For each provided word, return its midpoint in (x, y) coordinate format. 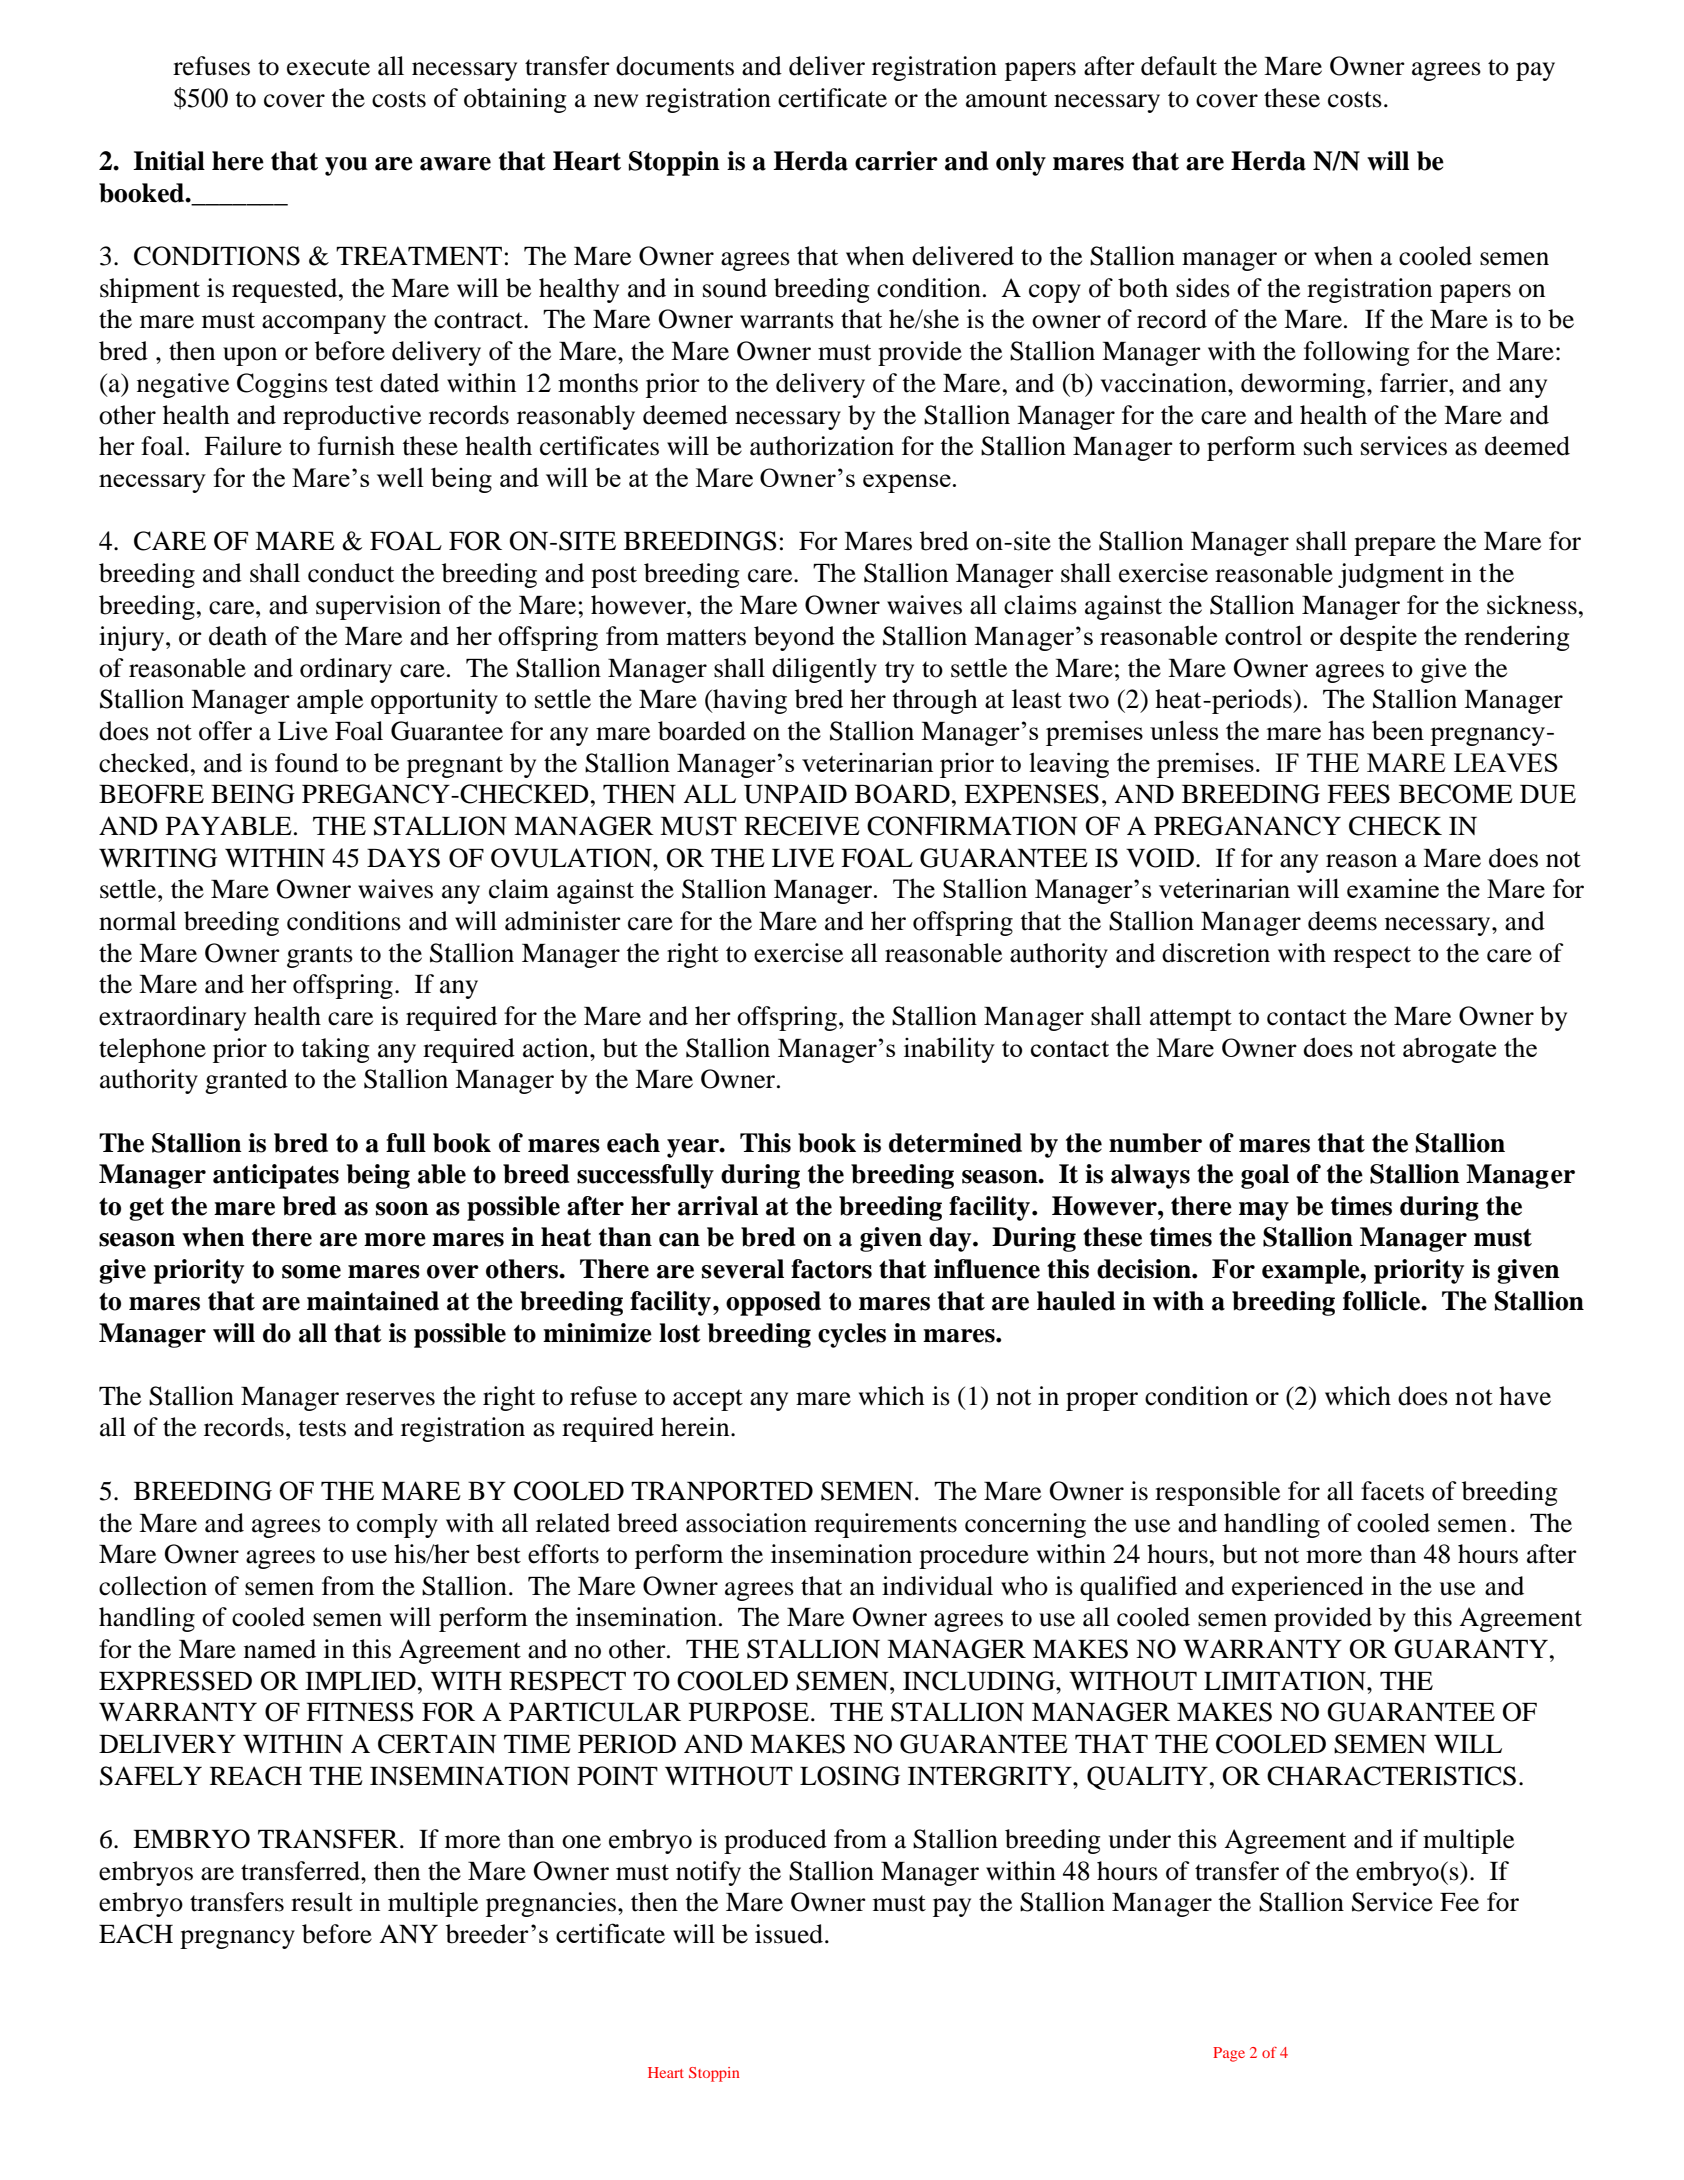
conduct (351, 573)
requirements (885, 1525)
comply (397, 1525)
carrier (896, 161)
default (1179, 66)
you (346, 166)
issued (790, 1934)
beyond (794, 638)
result (322, 1902)
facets (1392, 1491)
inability (949, 1050)
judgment (1391, 575)
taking (335, 1050)
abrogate (1449, 1050)
